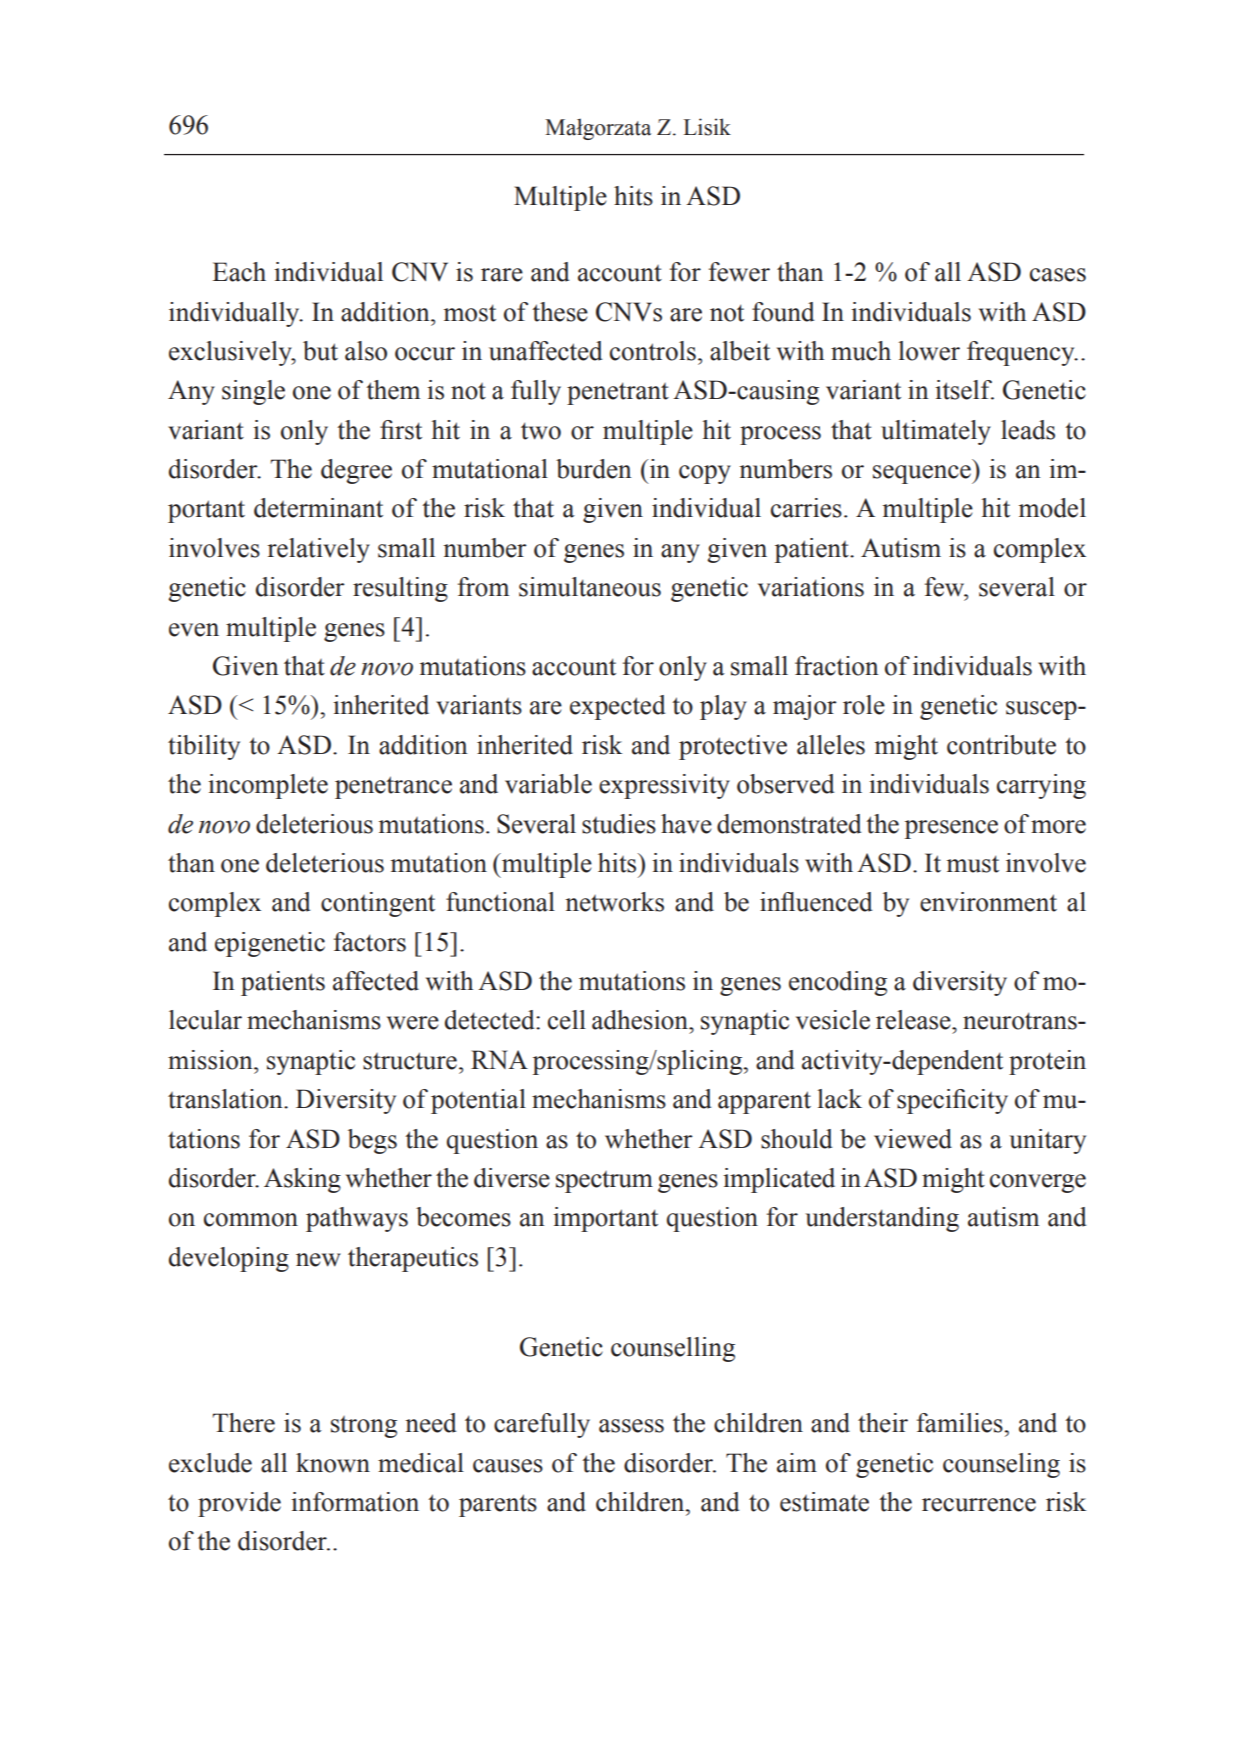 Image resolution: width=1247 pixels, height=1760 pixels. Describe the element at coordinates (226, 1099) in the document. I see `translation` at that location.
